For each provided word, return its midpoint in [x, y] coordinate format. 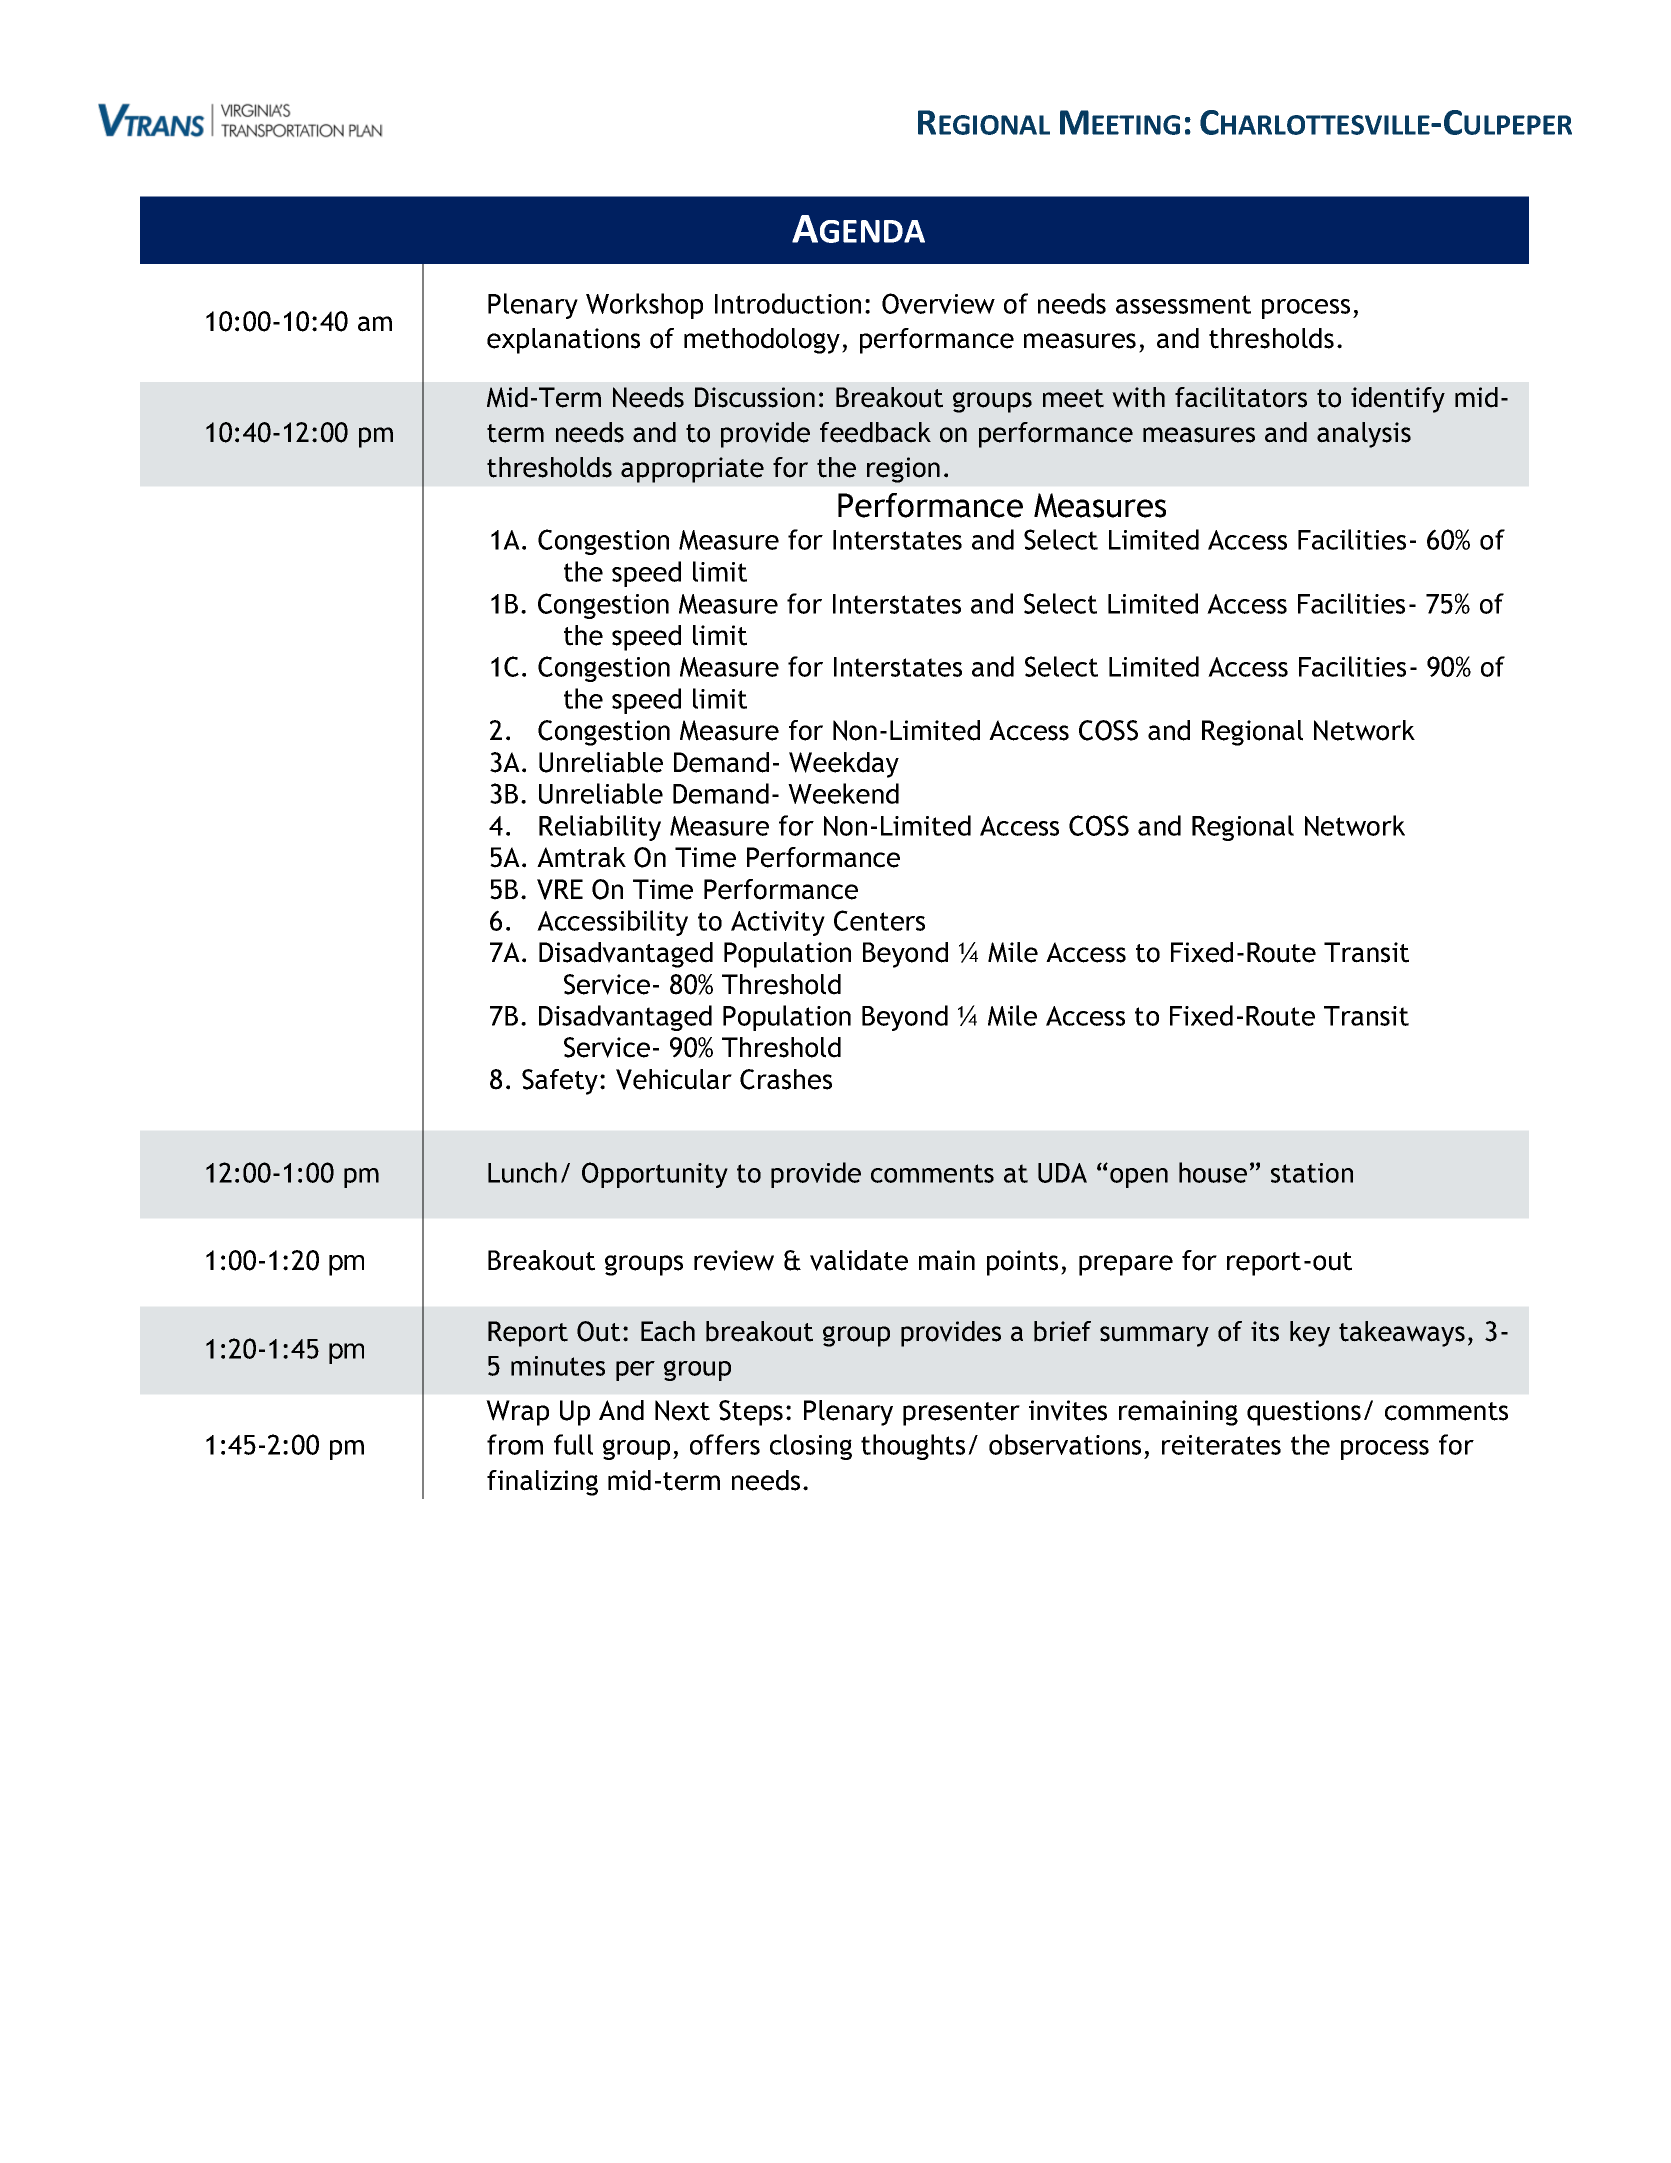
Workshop [644, 306]
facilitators [1241, 397]
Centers [879, 920]
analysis [1364, 435]
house [1213, 1172]
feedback [875, 432]
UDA [1062, 1173]
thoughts [913, 1447]
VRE [560, 889]
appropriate [692, 470]
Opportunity [655, 1175]
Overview [938, 303]
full [573, 1444]
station [1312, 1173]
